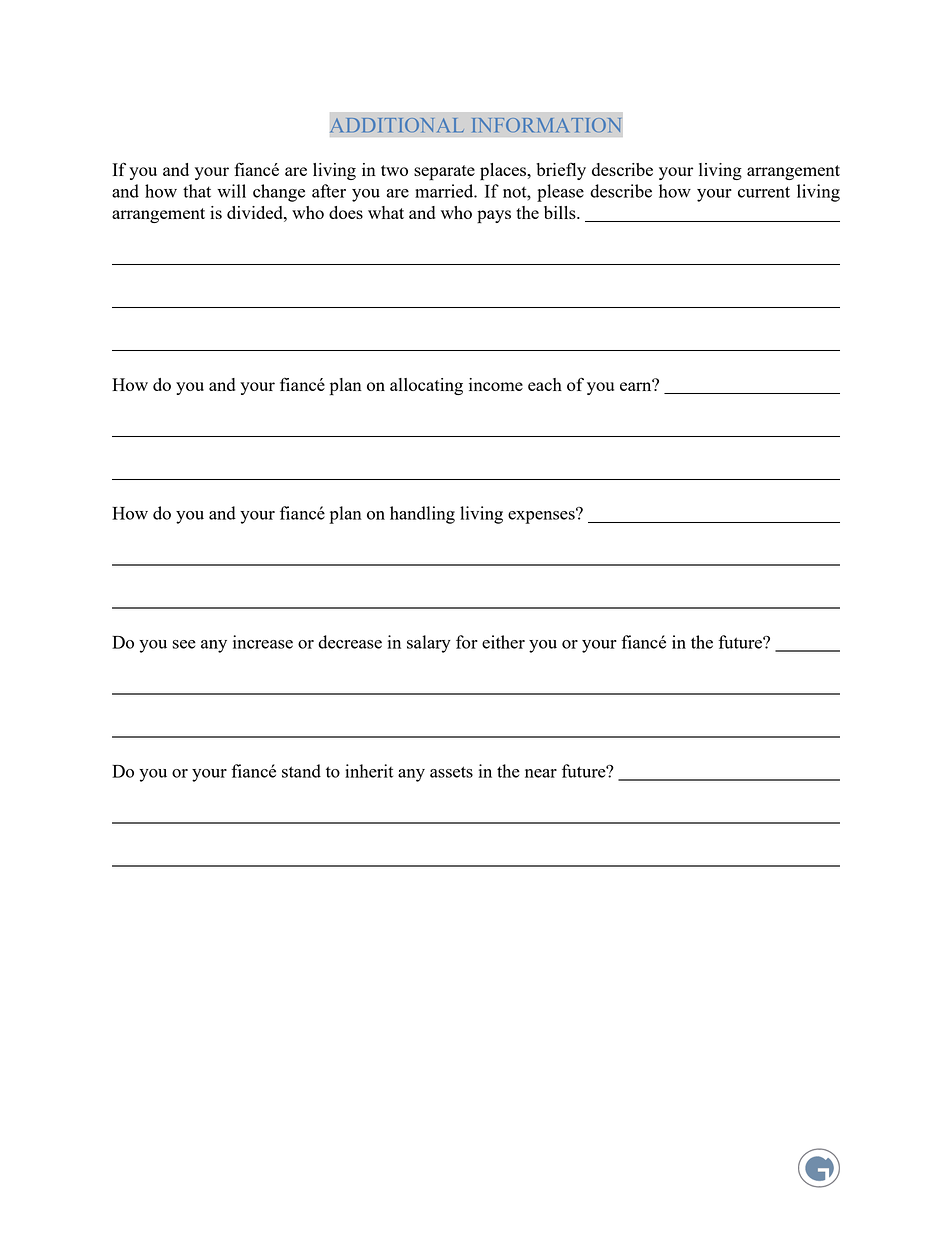  What do you see at coordinates (301, 771) in the screenshot?
I see `stand` at bounding box center [301, 771].
